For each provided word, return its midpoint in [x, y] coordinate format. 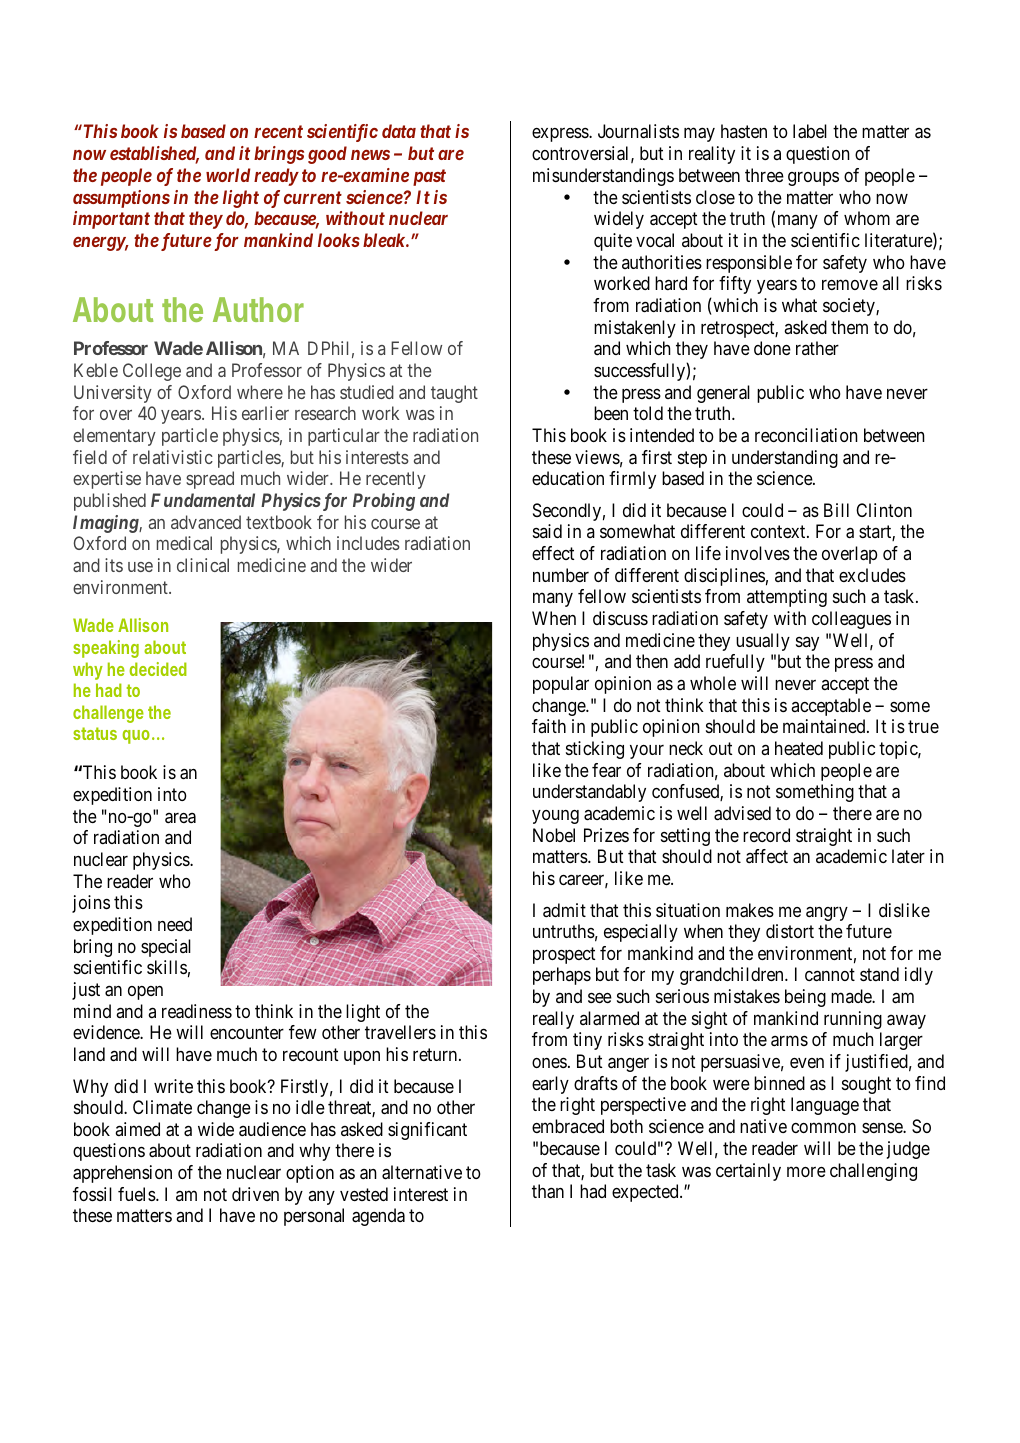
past [429, 177]
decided [158, 669]
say [807, 643]
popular [561, 685]
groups [813, 179]
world [228, 175]
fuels [137, 1194]
